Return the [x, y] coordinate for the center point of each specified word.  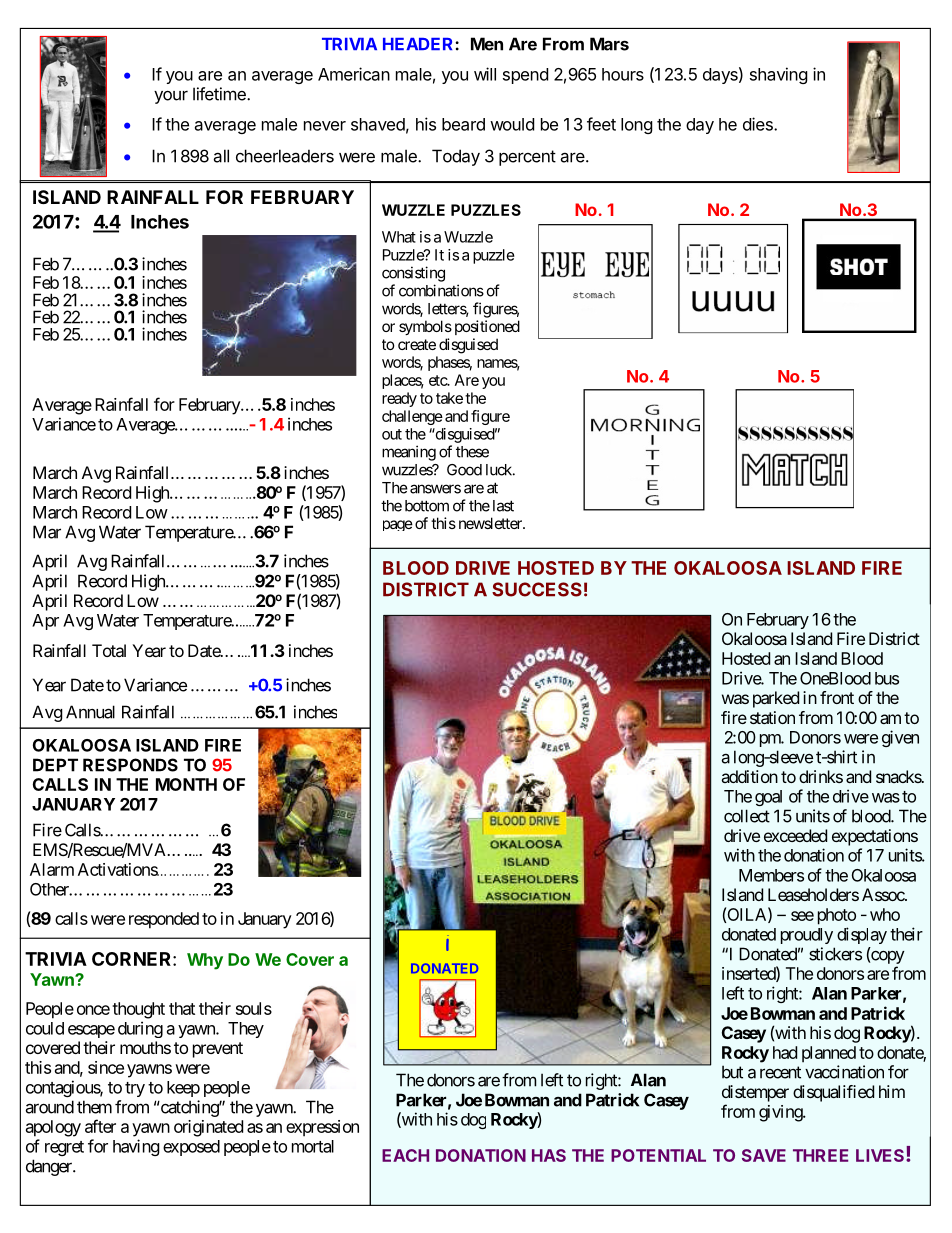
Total [109, 650]
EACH [405, 1155]
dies [759, 124]
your [171, 97]
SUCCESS [537, 589]
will [485, 74]
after [100, 1126]
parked [776, 699]
